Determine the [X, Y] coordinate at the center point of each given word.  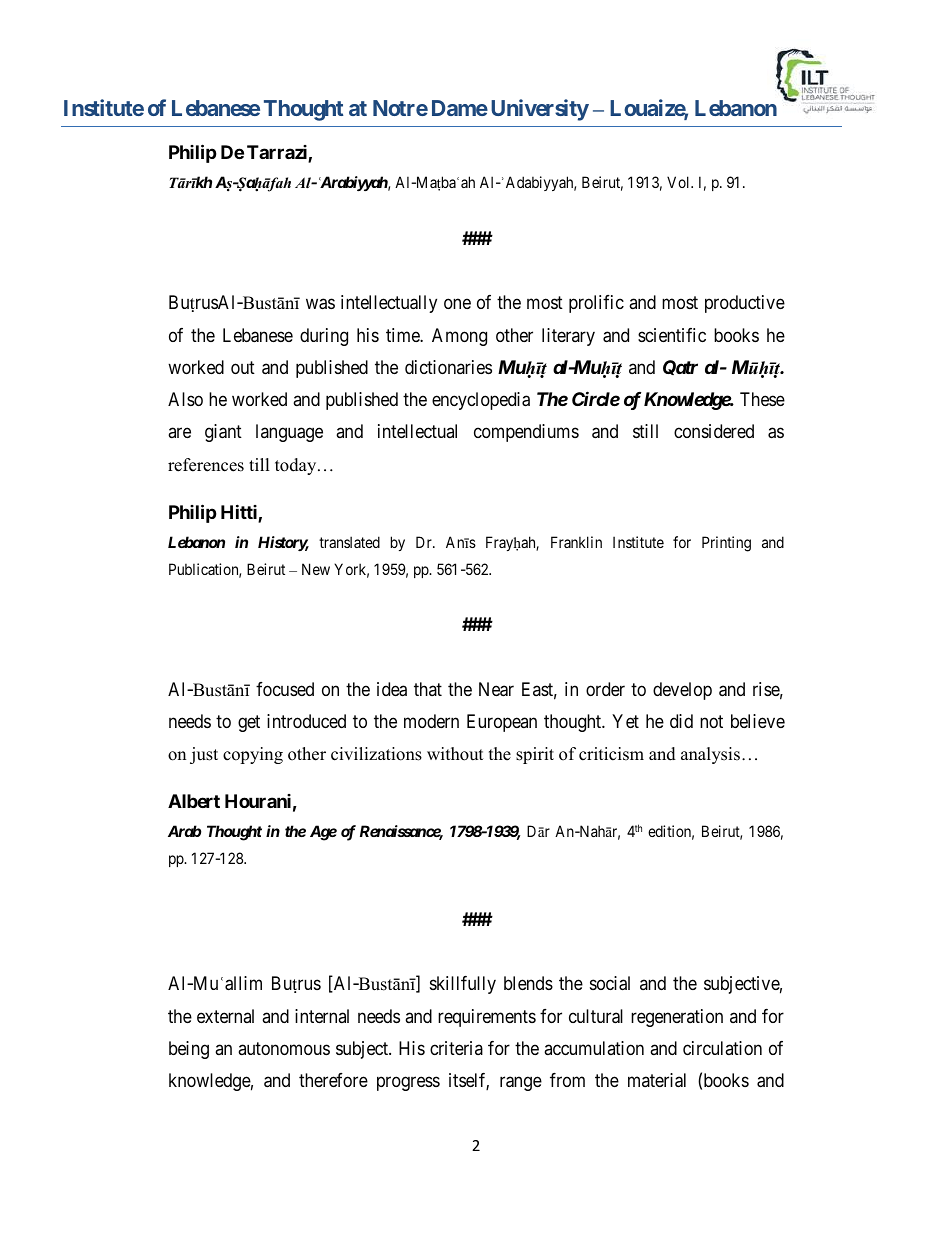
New [316, 569]
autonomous [284, 1048]
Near [496, 689]
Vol [680, 182]
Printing [726, 544]
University [540, 110]
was [320, 304]
